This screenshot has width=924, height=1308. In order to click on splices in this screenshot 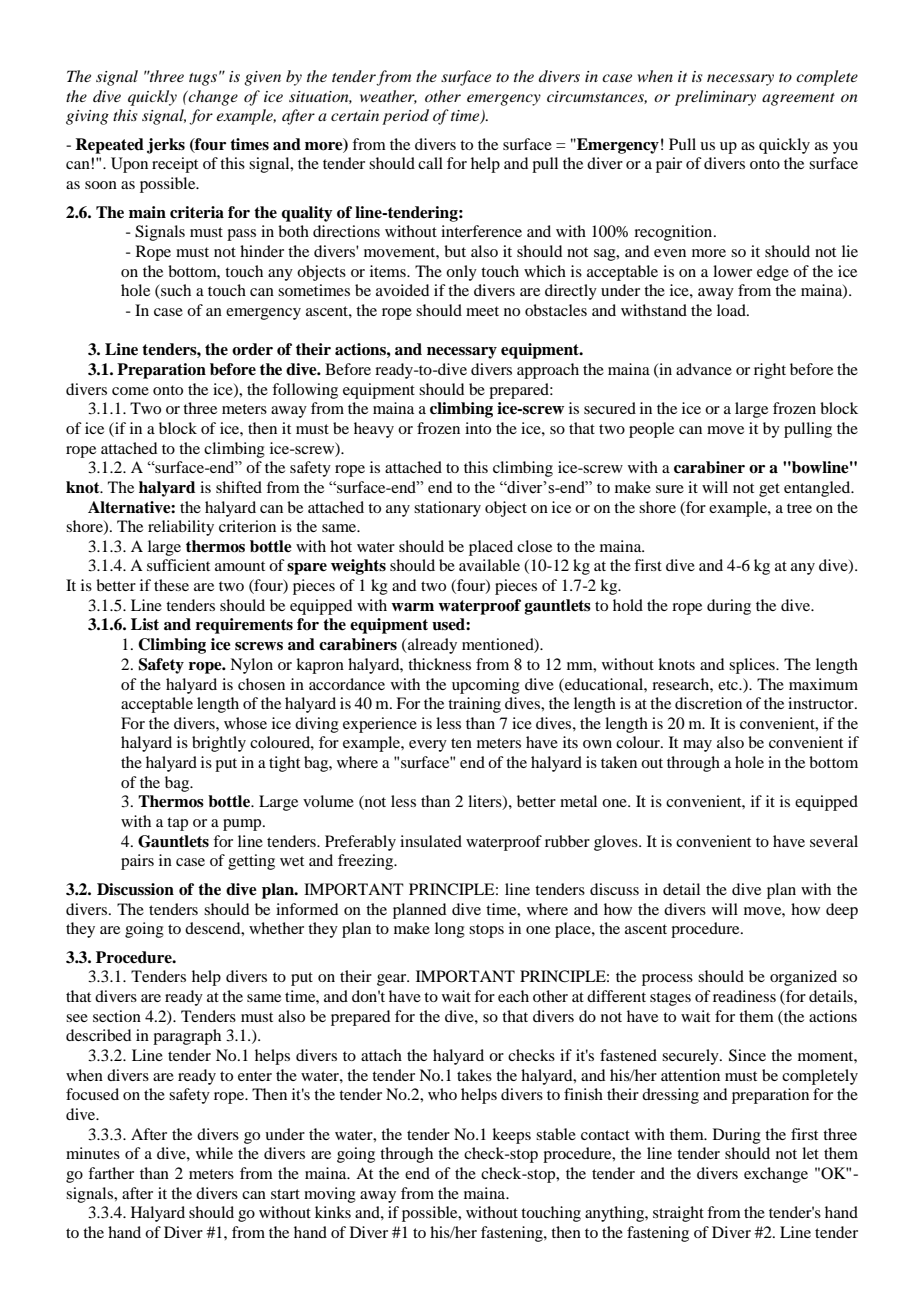, I will do `click(753, 666)`.
